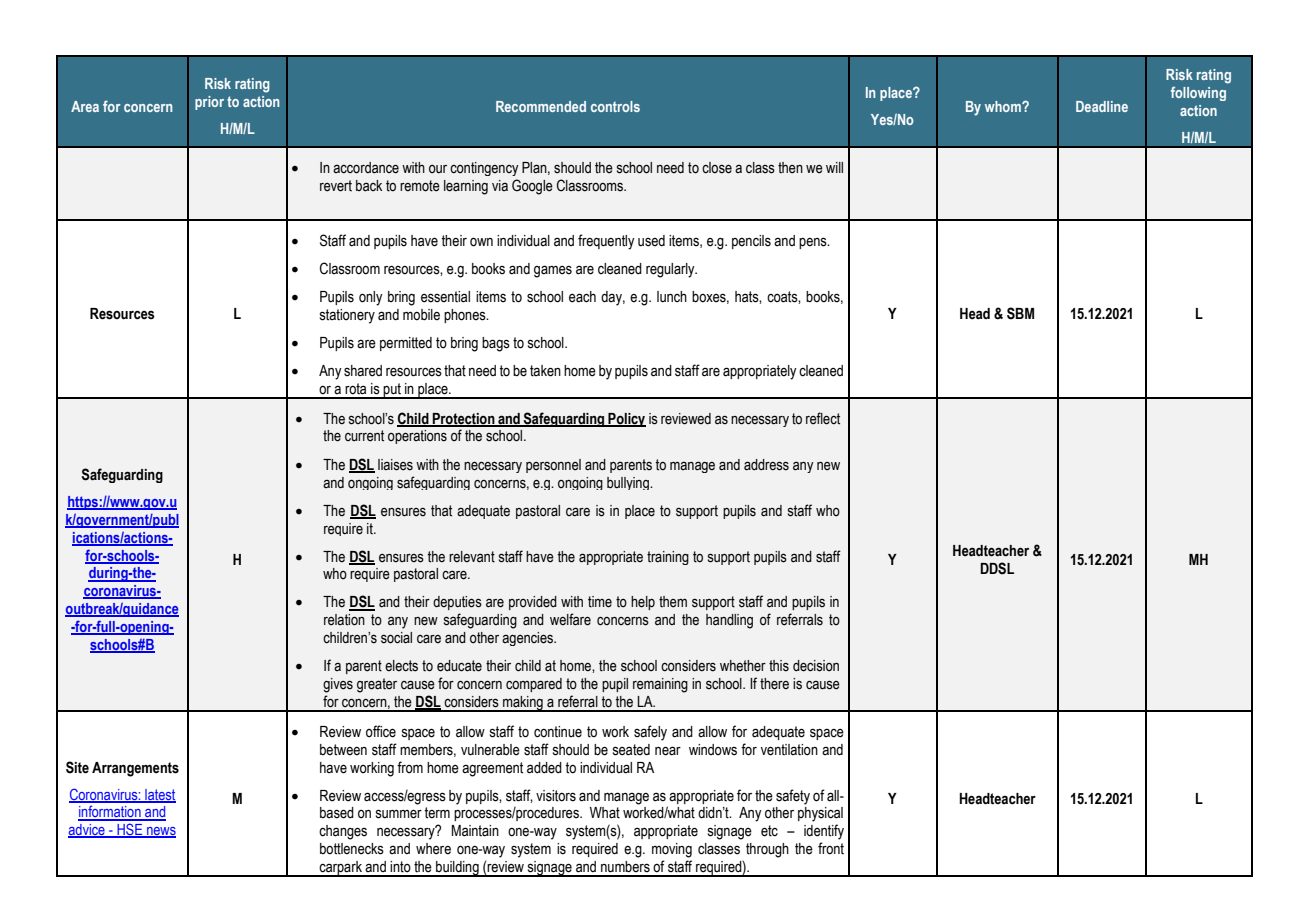 Image resolution: width=1308 pixels, height=924 pixels. What do you see at coordinates (209, 103) in the screenshot?
I see `prior` at bounding box center [209, 103].
